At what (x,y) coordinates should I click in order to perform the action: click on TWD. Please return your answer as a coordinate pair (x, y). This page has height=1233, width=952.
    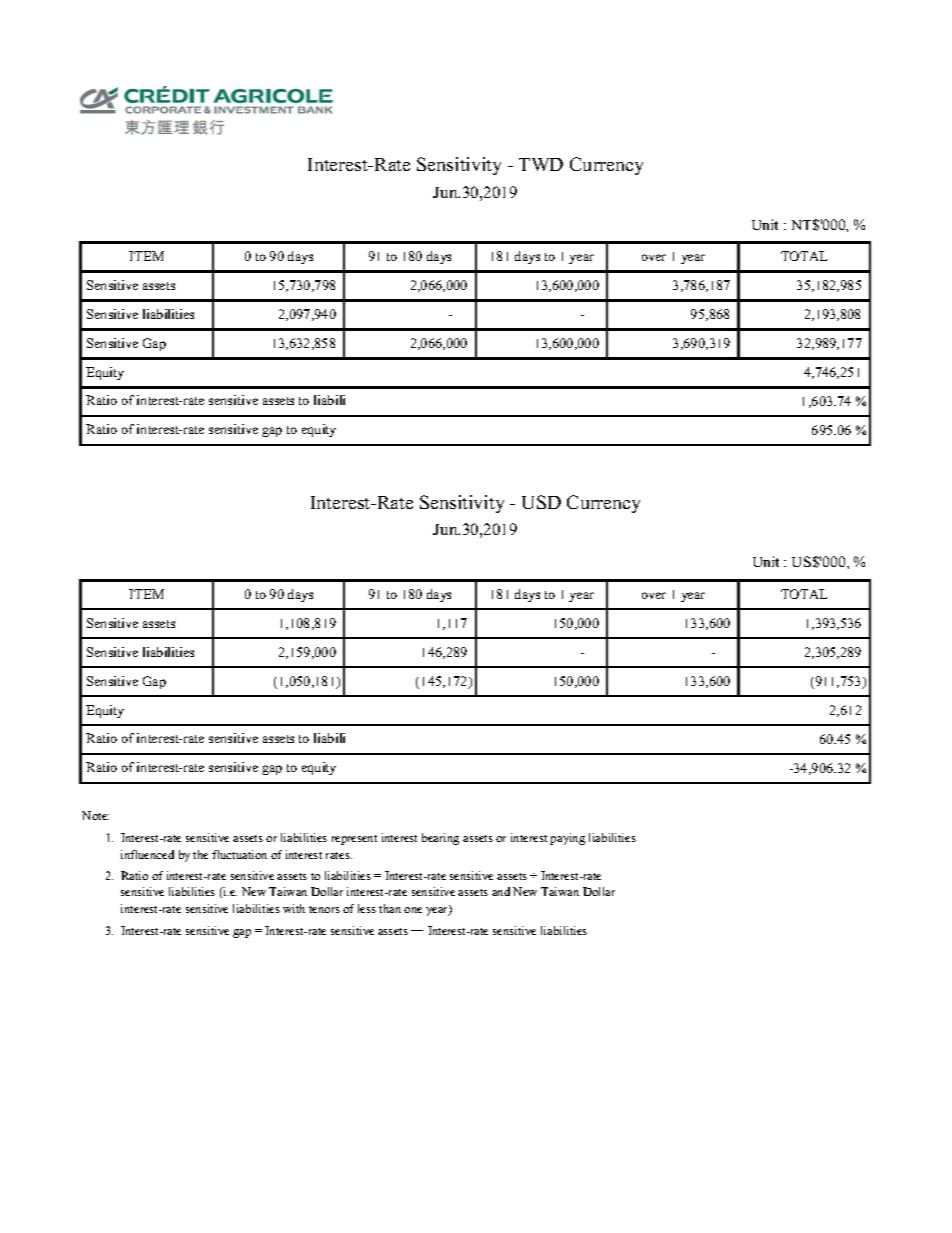
    Looking at the image, I should click on (541, 164).
